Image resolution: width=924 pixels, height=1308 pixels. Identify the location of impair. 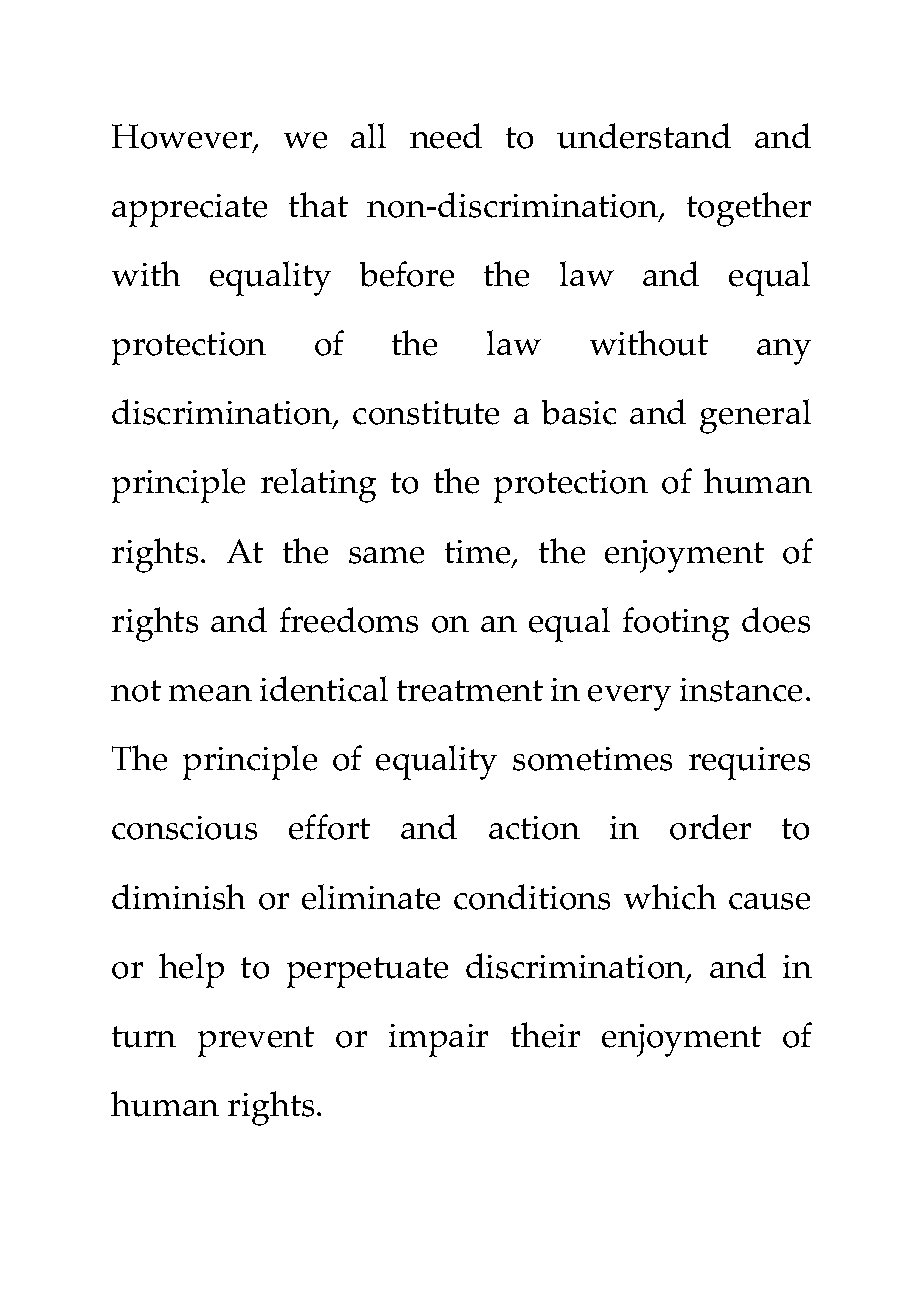
(438, 1040).
